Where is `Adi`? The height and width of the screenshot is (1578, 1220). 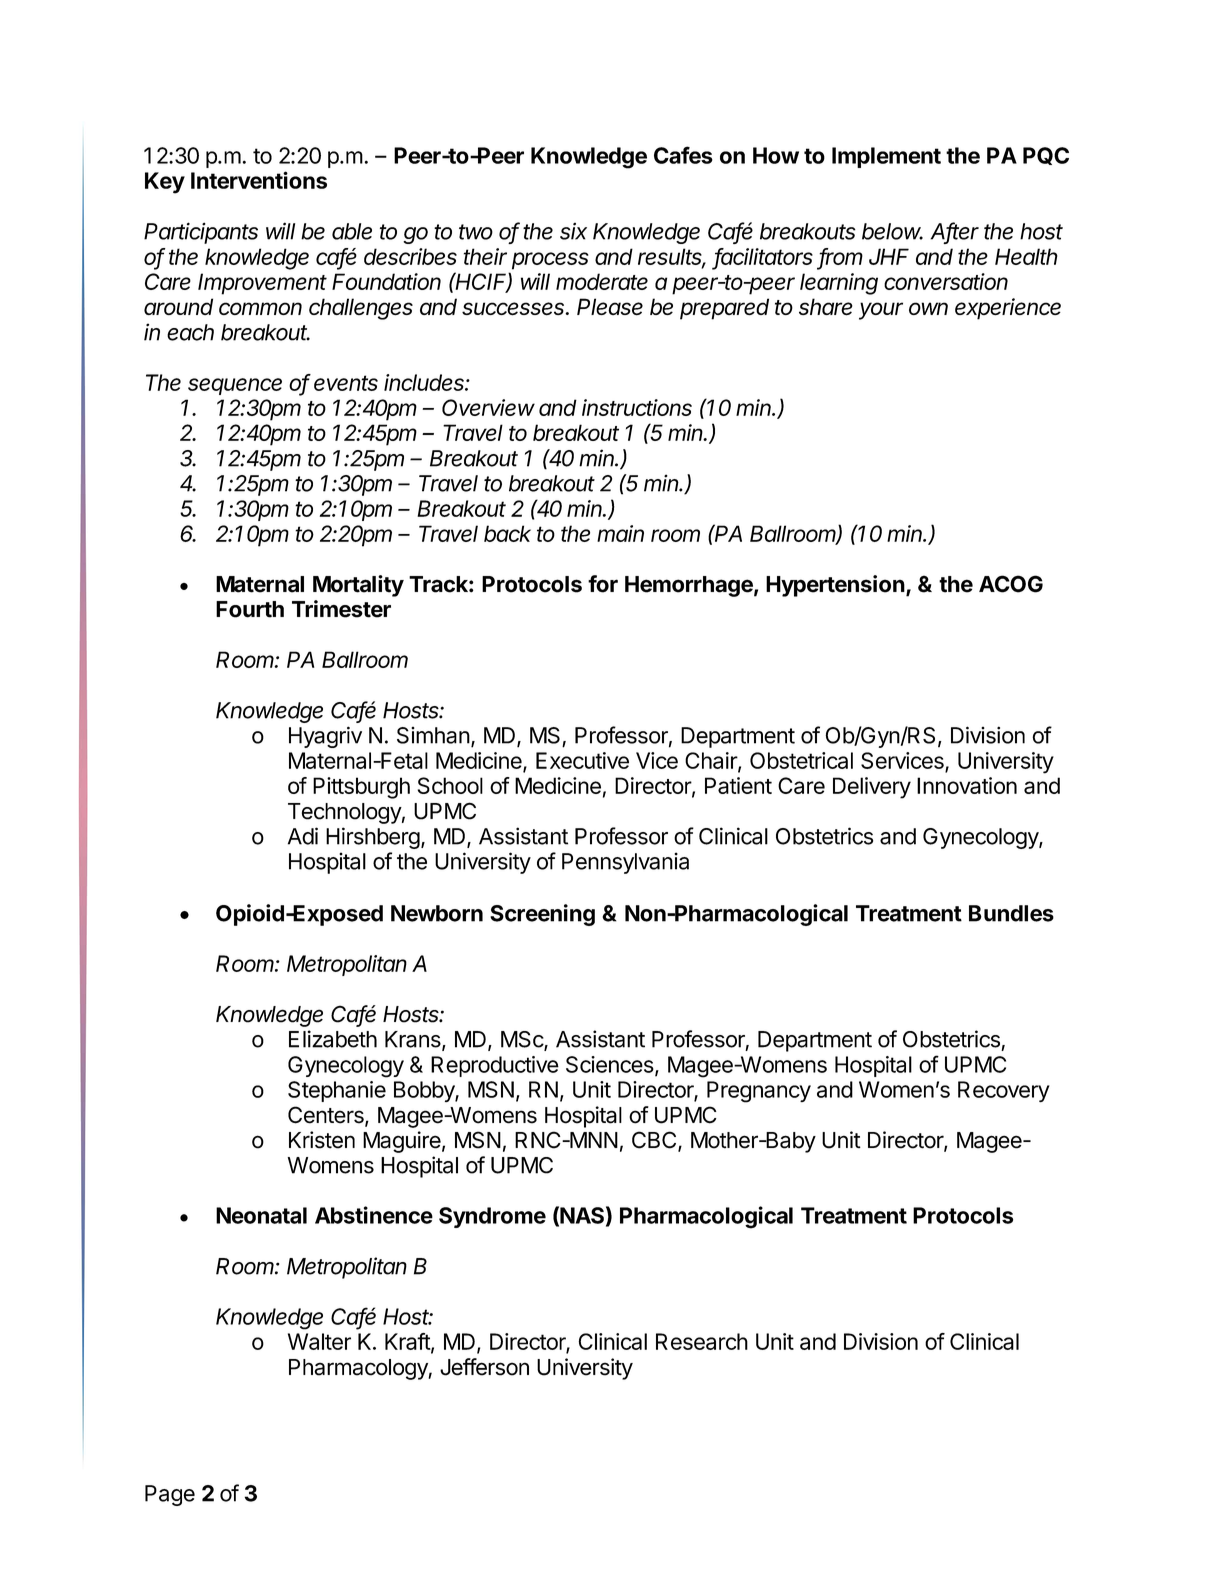 Adi is located at coordinates (303, 836).
